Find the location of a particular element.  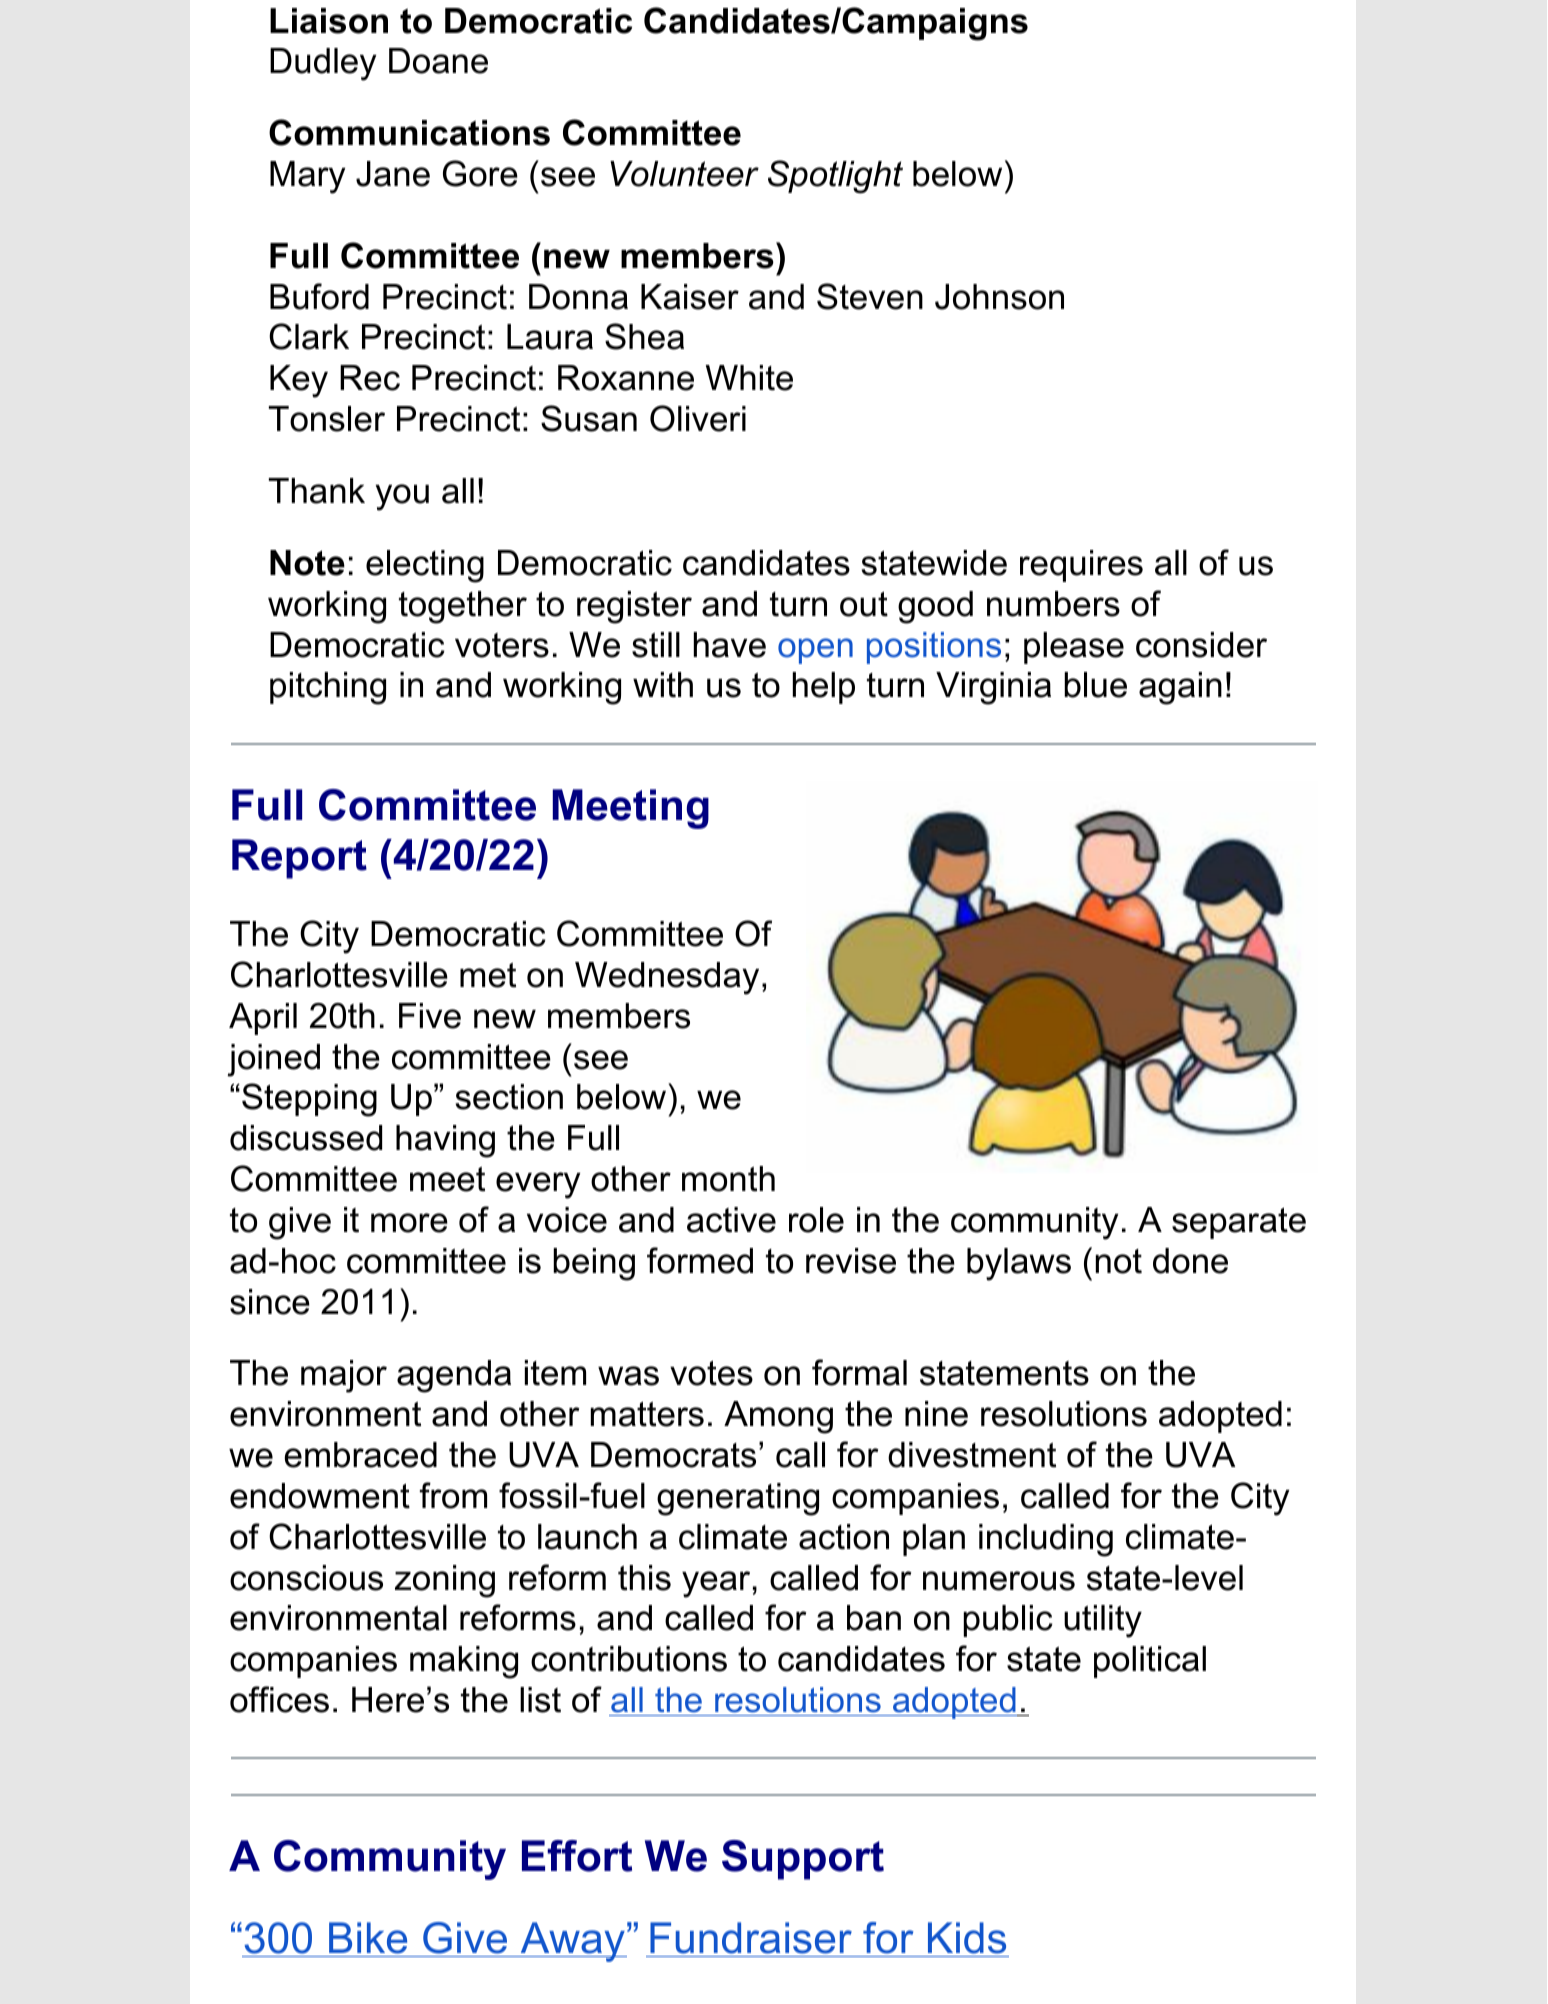

Dudley is located at coordinates (323, 64).
